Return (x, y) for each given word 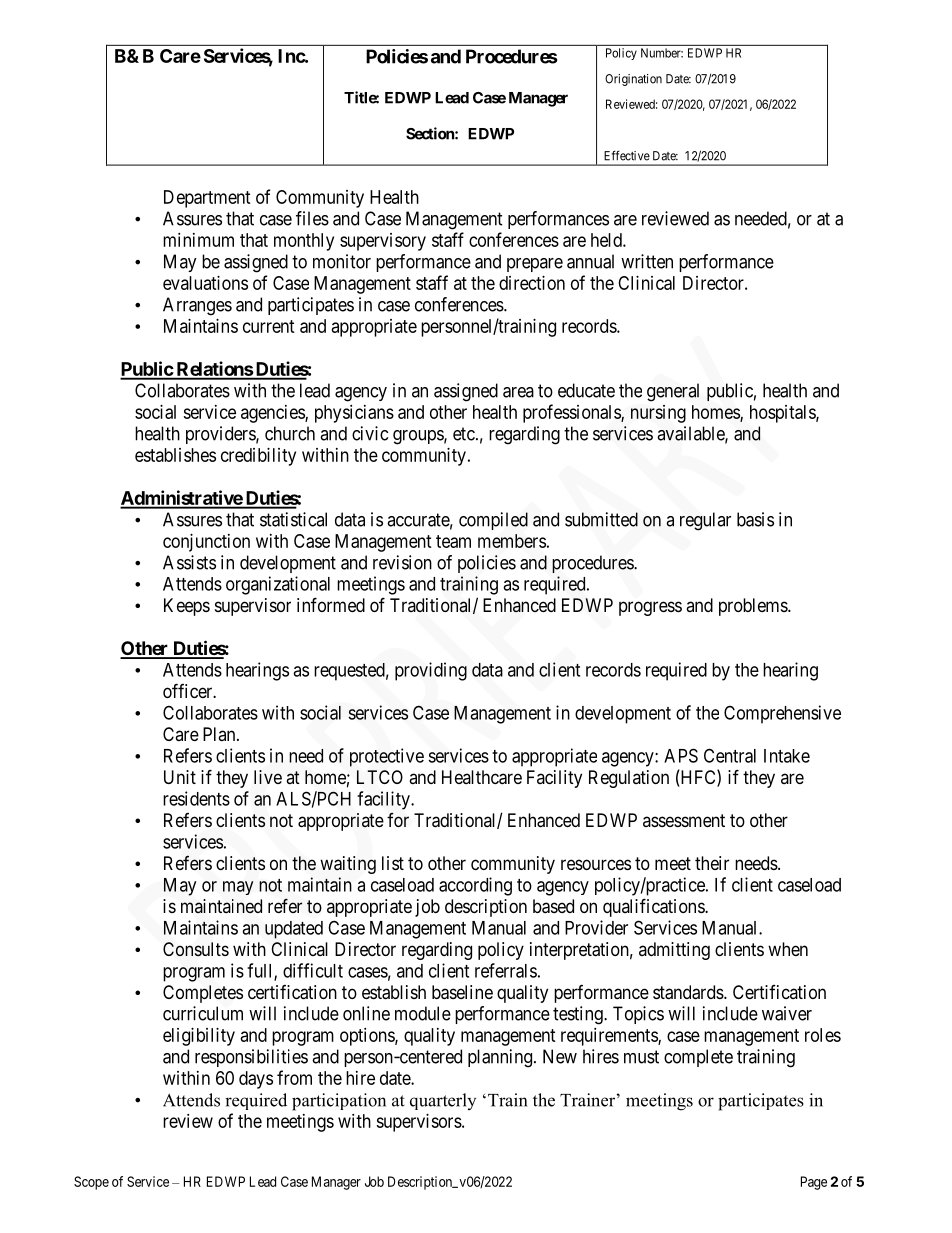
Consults (196, 949)
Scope (91, 1183)
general (673, 392)
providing (431, 671)
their (712, 863)
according (475, 886)
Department (207, 199)
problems (754, 607)
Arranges (197, 306)
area (518, 392)
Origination (633, 80)
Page (814, 1183)
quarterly (443, 1101)
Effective (627, 155)
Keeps (187, 607)
